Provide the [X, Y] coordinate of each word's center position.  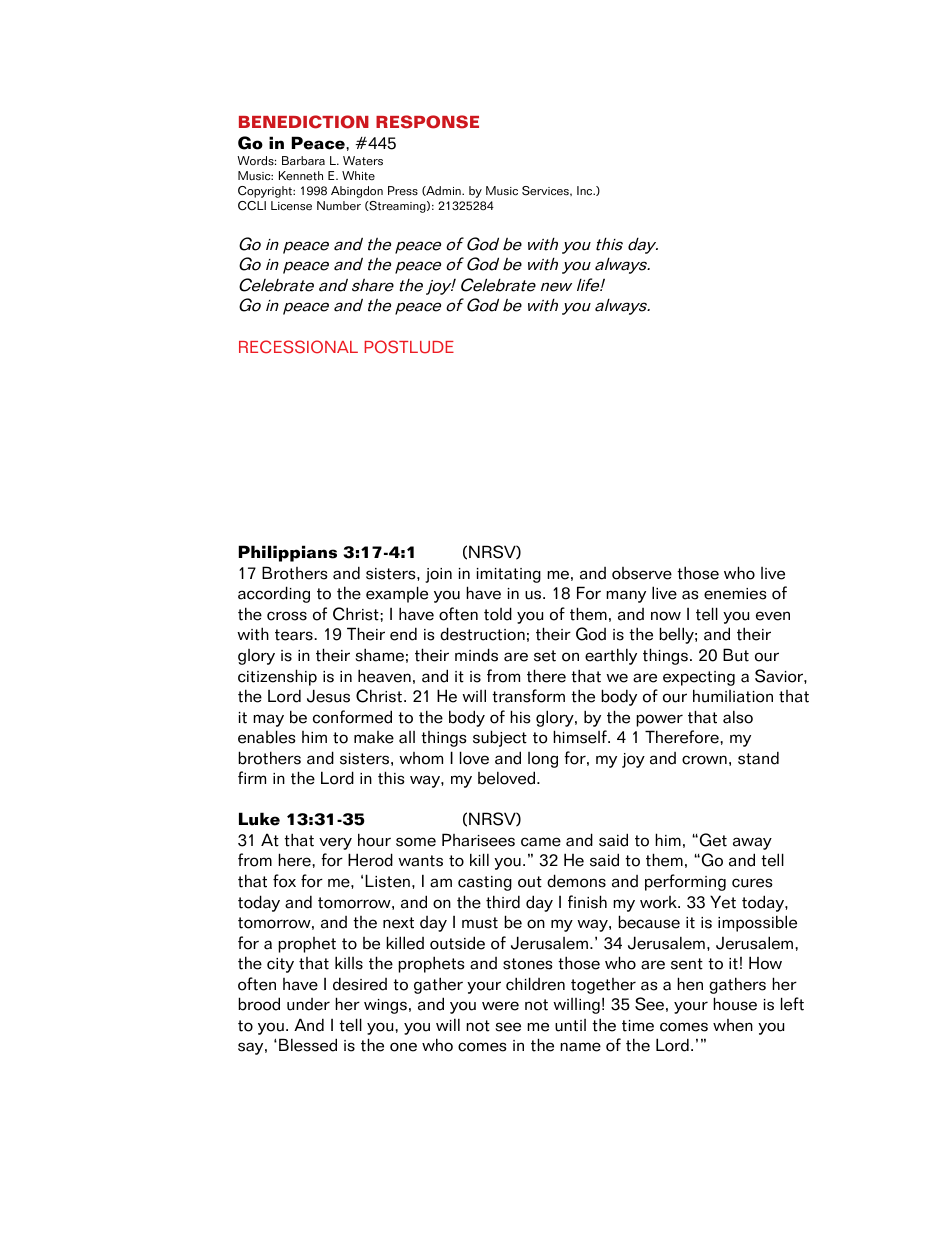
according [274, 594]
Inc [586, 191]
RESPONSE [427, 122]
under [308, 1004]
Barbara [303, 161]
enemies [735, 594]
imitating [509, 575]
